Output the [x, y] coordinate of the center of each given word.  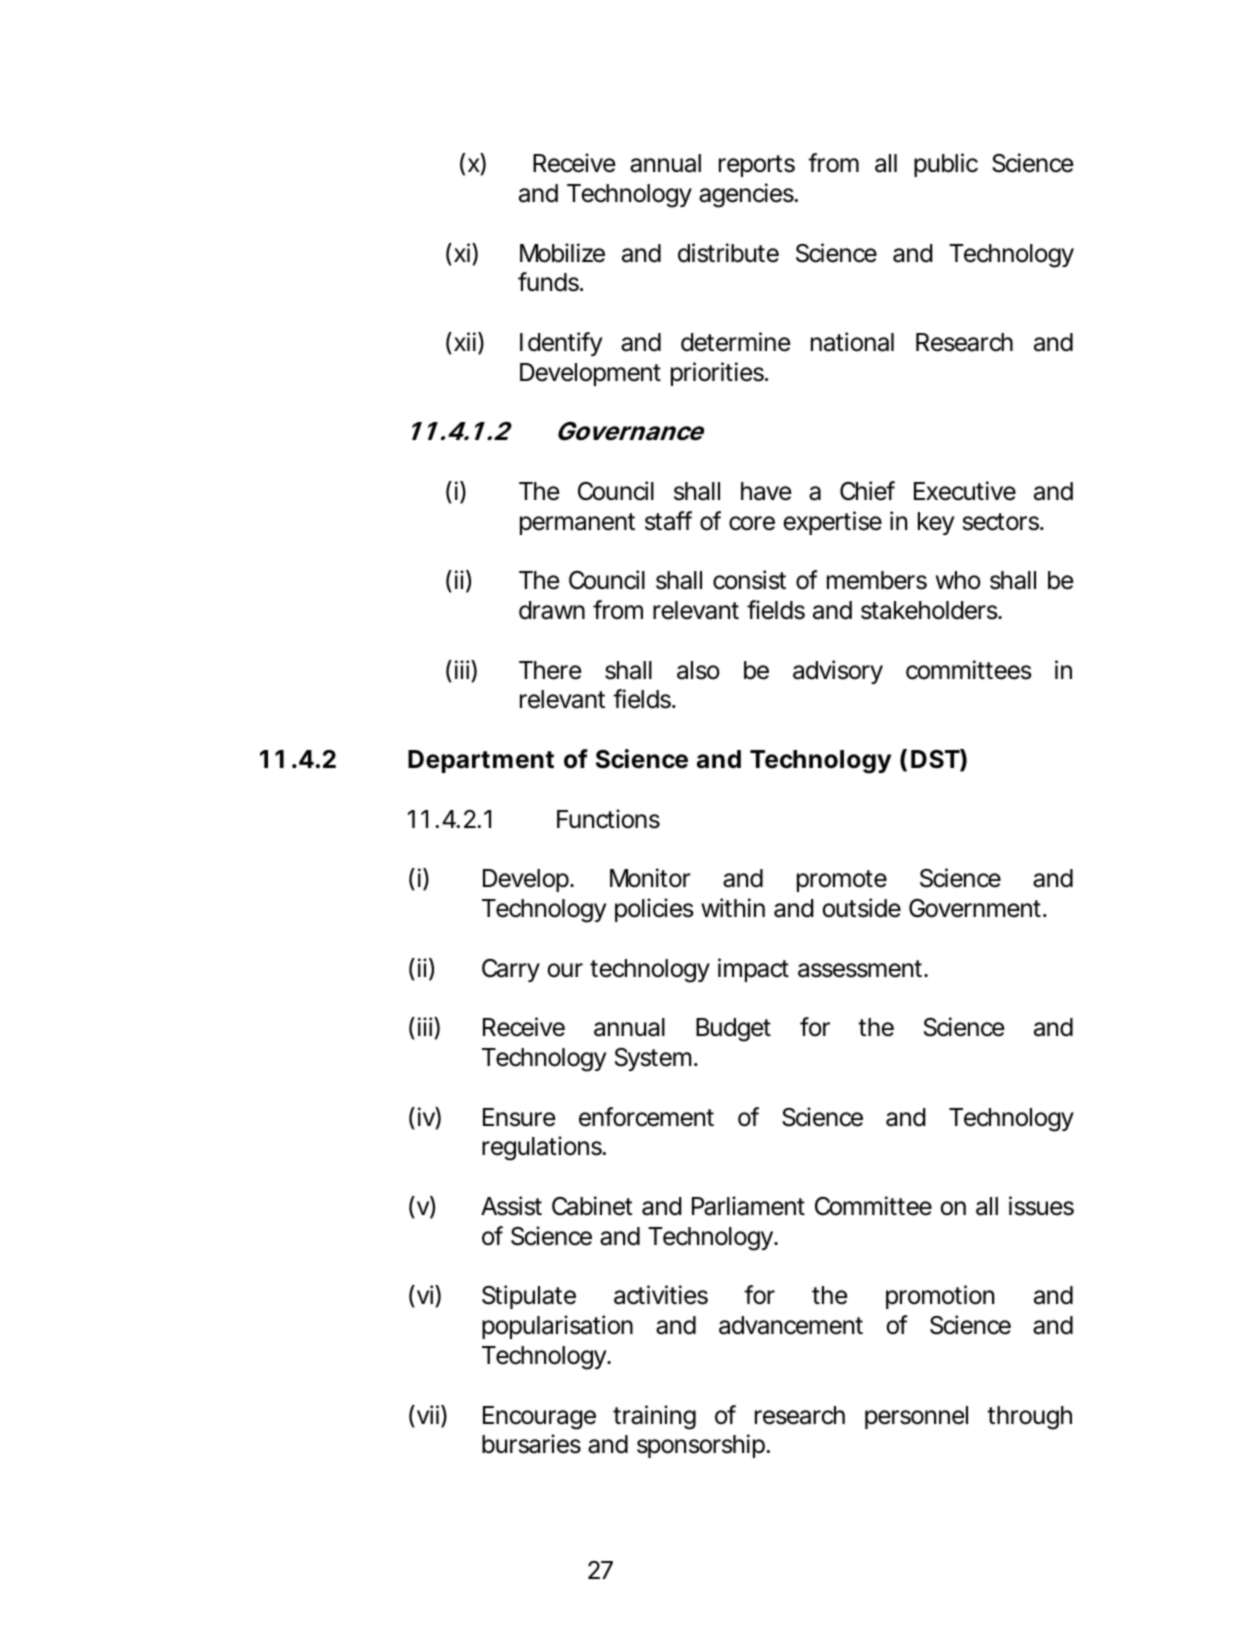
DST [935, 759]
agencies [748, 195]
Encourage [539, 1418]
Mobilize [562, 253]
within [733, 907]
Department [481, 761]
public [946, 165]
